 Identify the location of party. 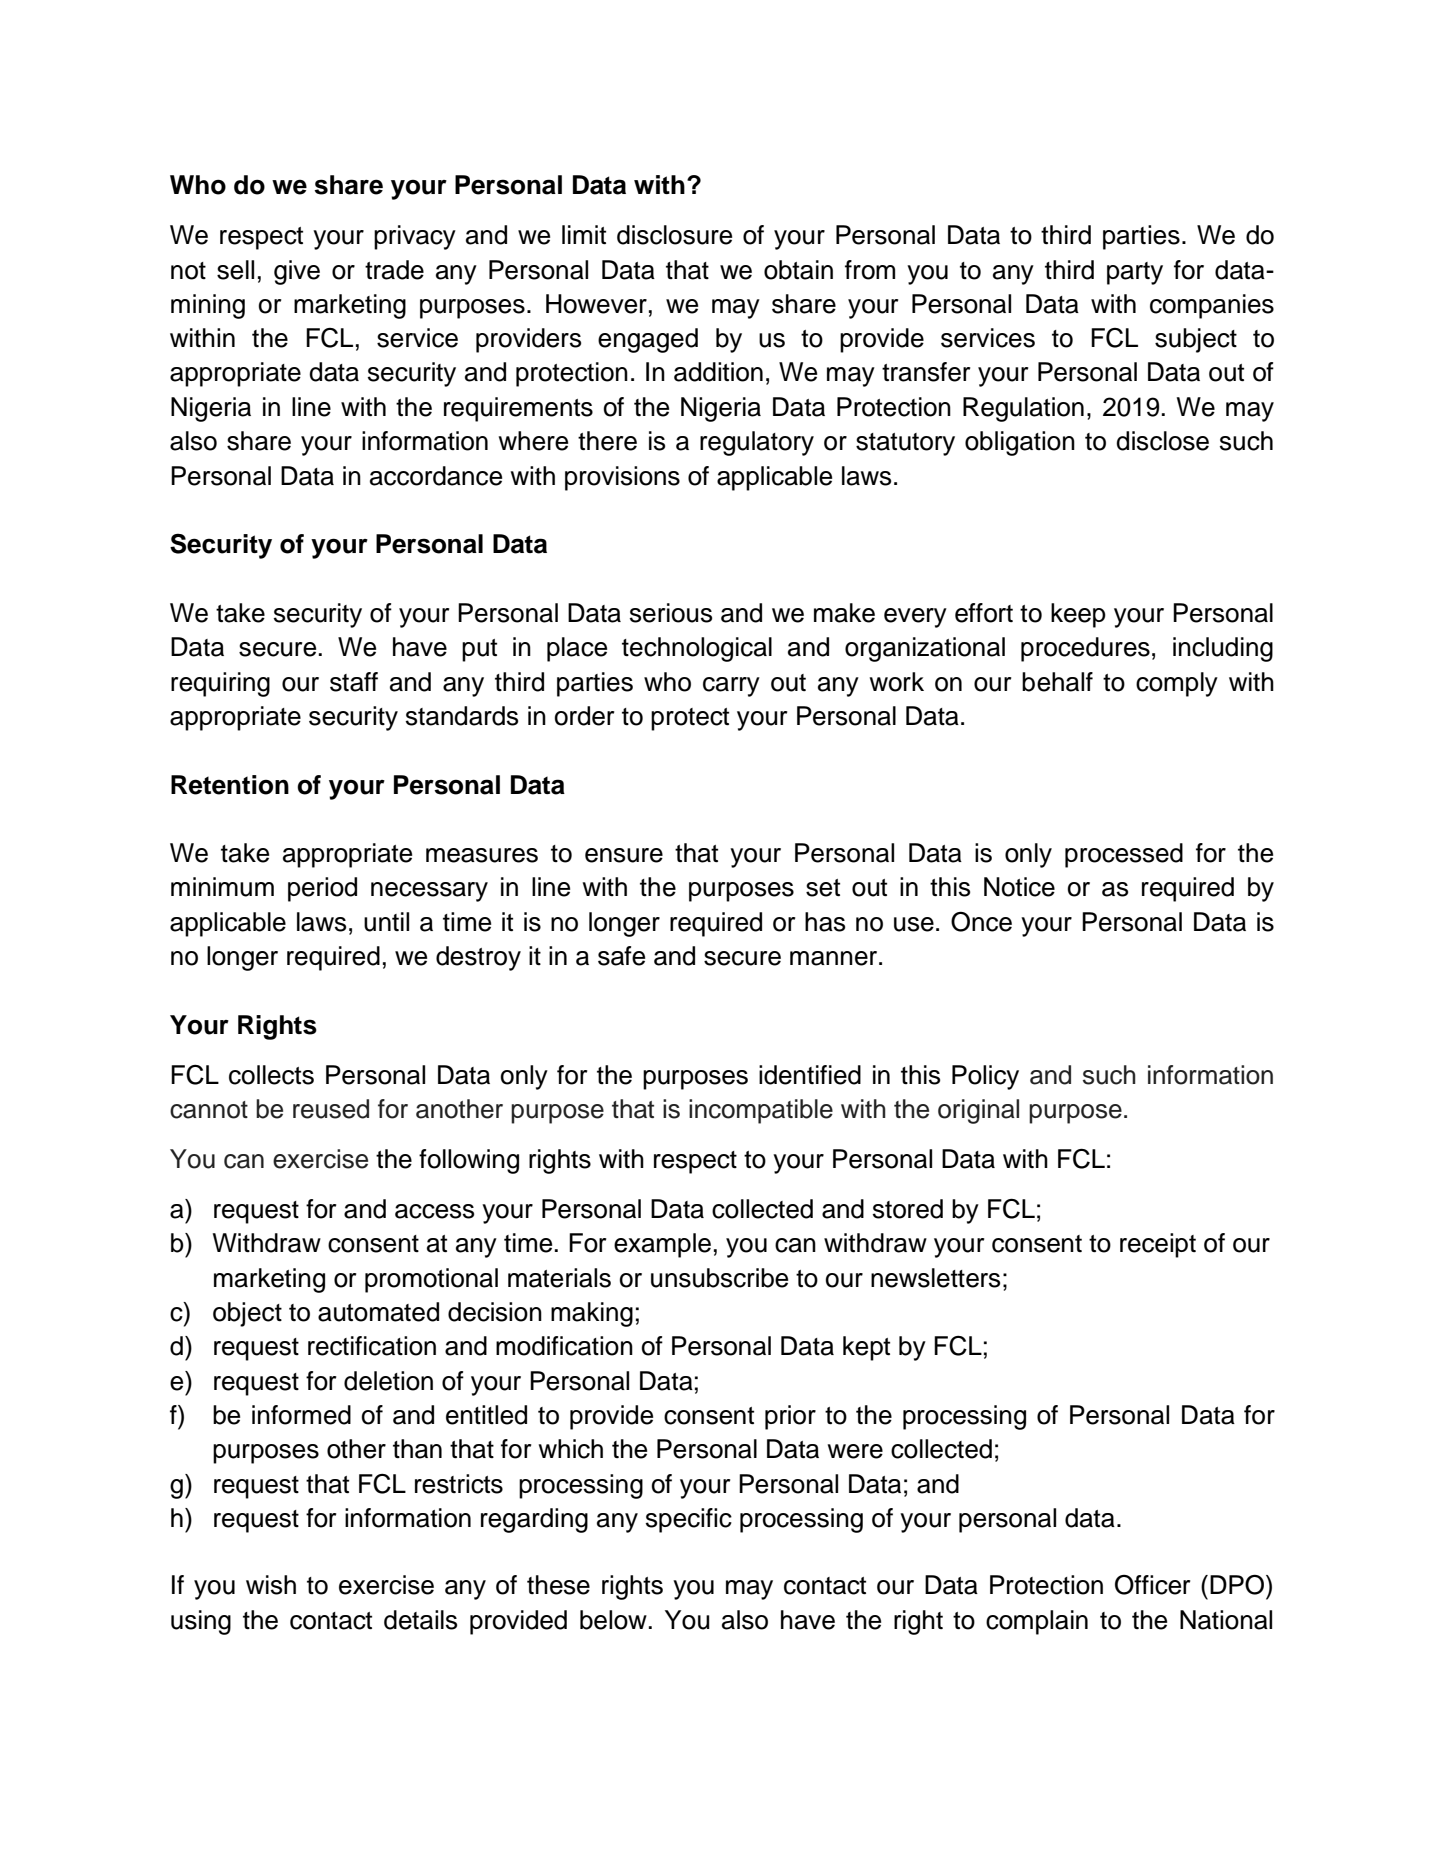
(1135, 273).
